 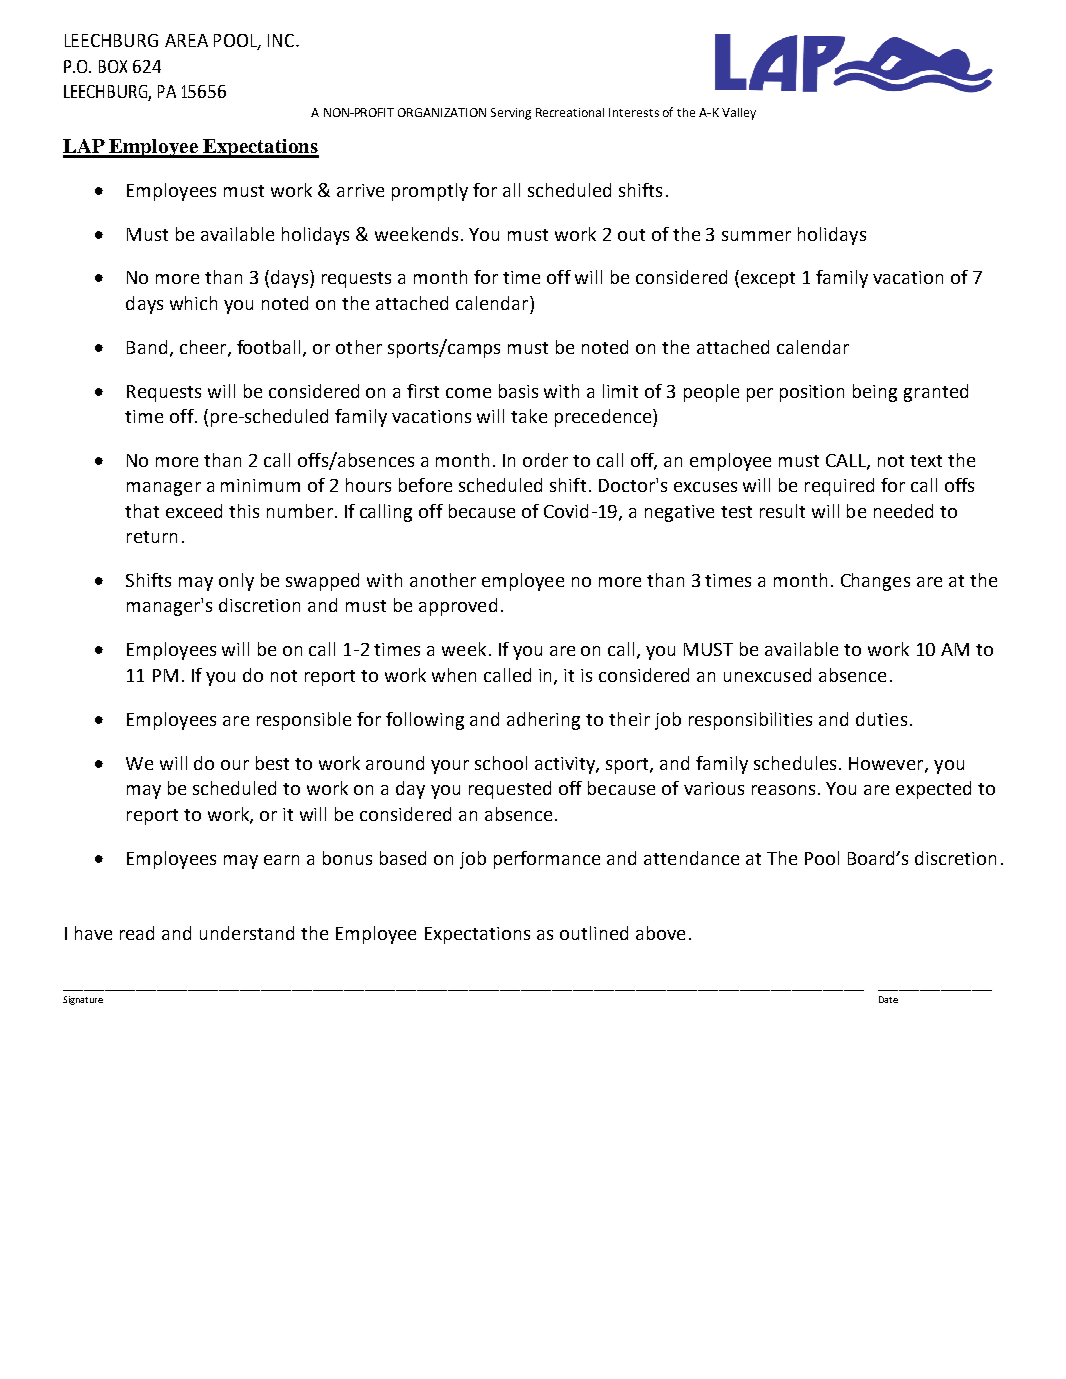 I want to click on read, so click(x=137, y=933).
